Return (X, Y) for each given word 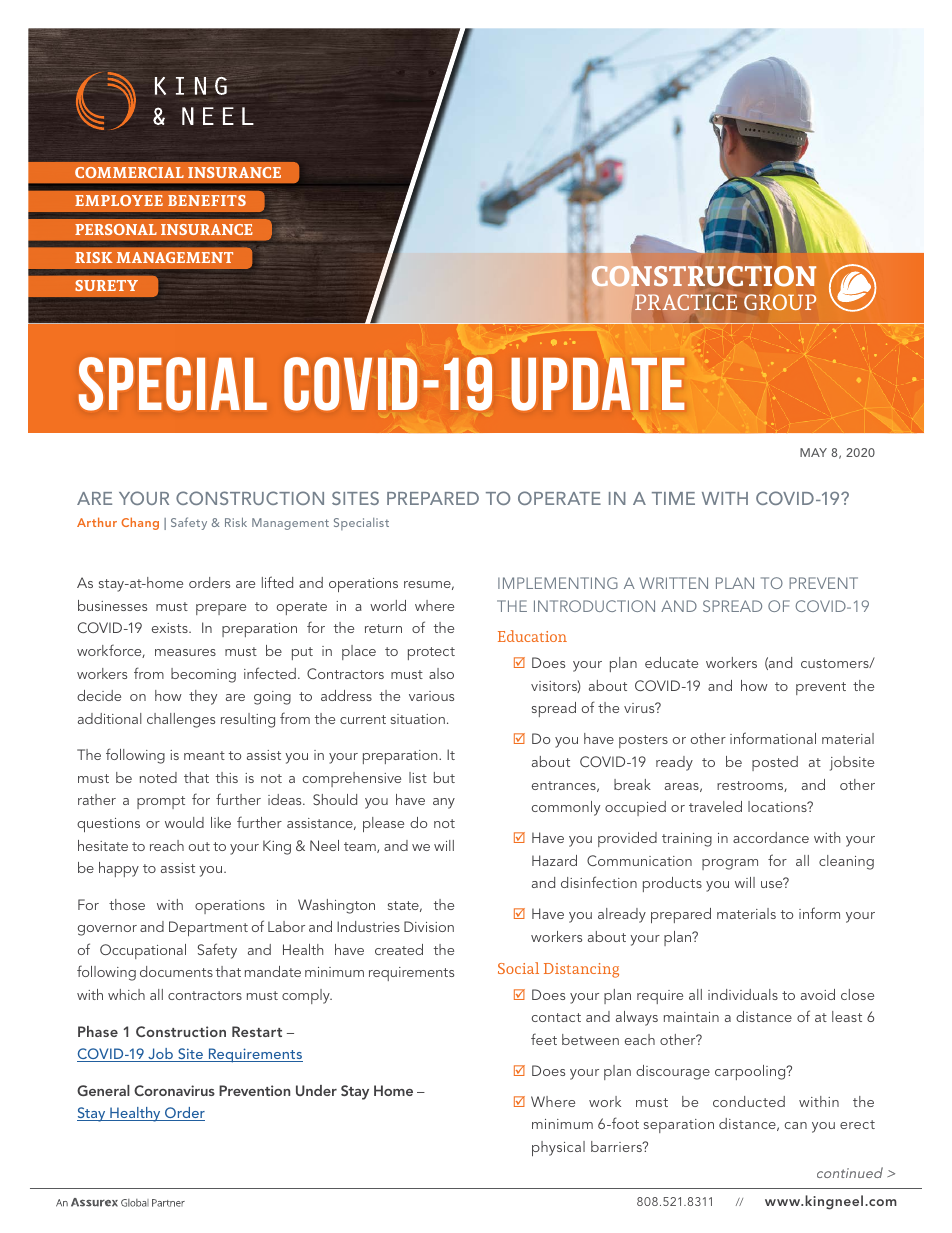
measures (185, 652)
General (103, 1090)
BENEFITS (207, 200)
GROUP (780, 302)
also (441, 673)
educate (671, 662)
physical (558, 1148)
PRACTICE (686, 302)
